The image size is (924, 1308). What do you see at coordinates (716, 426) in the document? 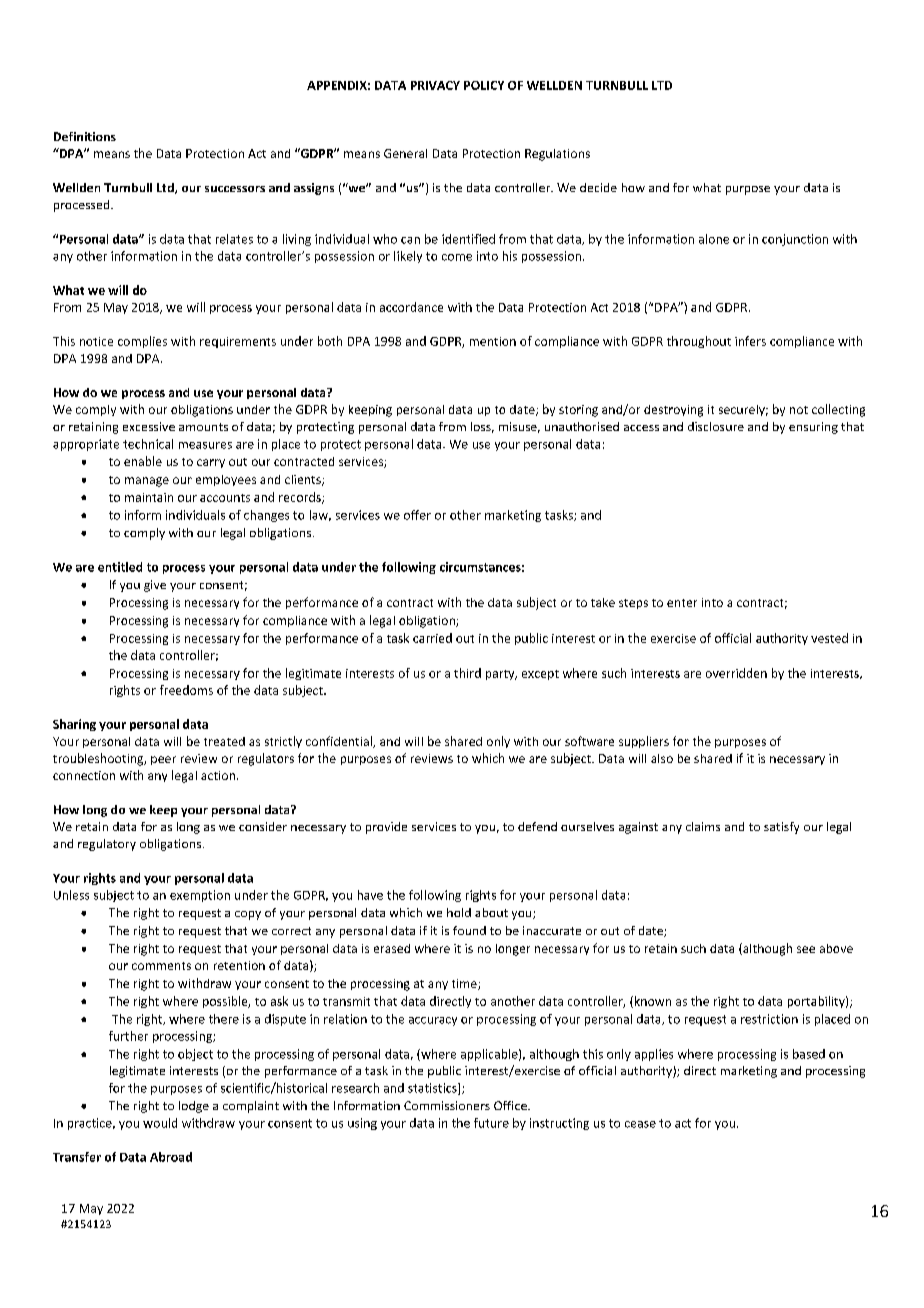
I see `disclosure` at bounding box center [716, 426].
